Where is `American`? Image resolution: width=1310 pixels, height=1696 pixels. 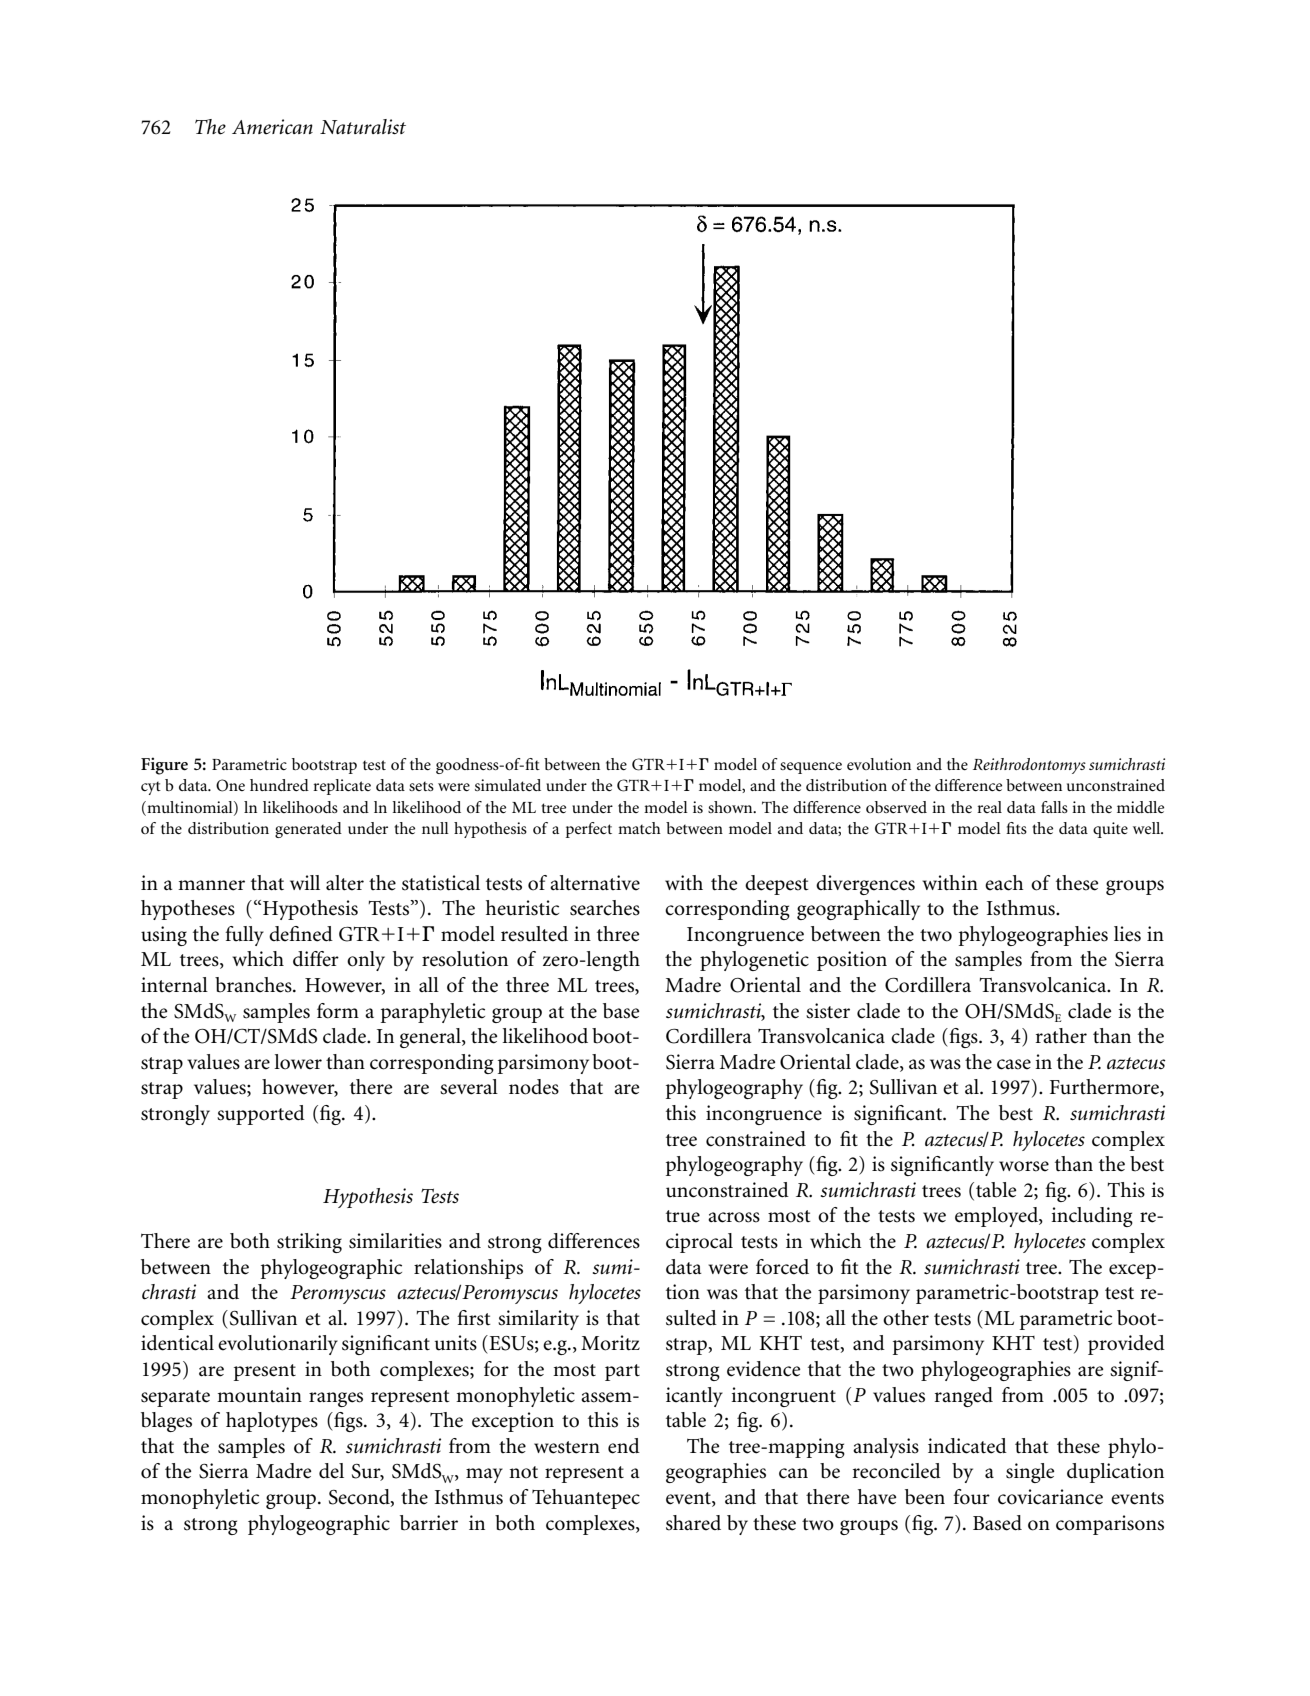 American is located at coordinates (272, 127).
